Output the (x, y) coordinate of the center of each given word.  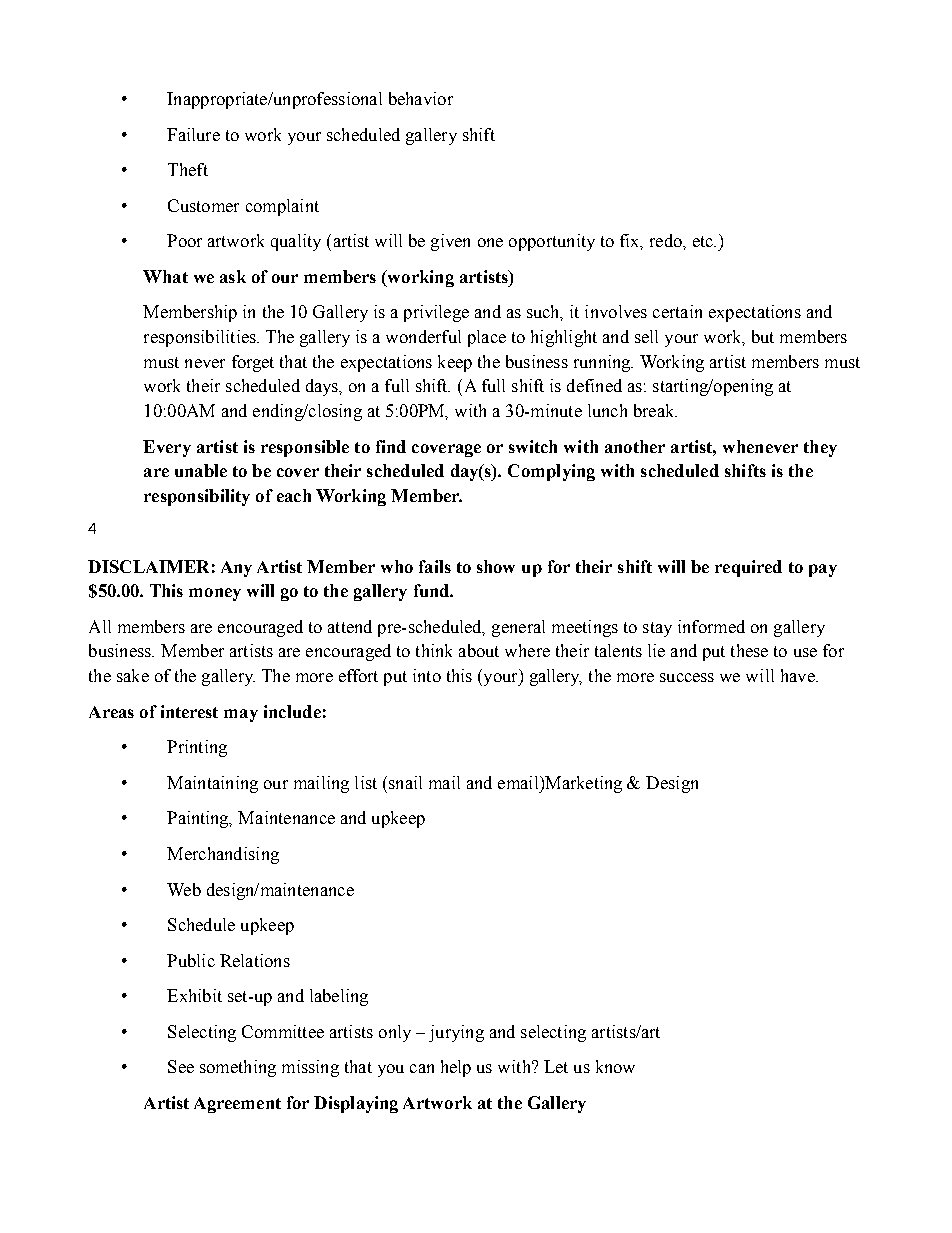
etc (704, 241)
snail (404, 782)
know (615, 1066)
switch (533, 446)
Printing (197, 748)
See (181, 1066)
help (456, 1068)
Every (167, 448)
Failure (193, 134)
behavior (421, 98)
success (687, 677)
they (820, 448)
